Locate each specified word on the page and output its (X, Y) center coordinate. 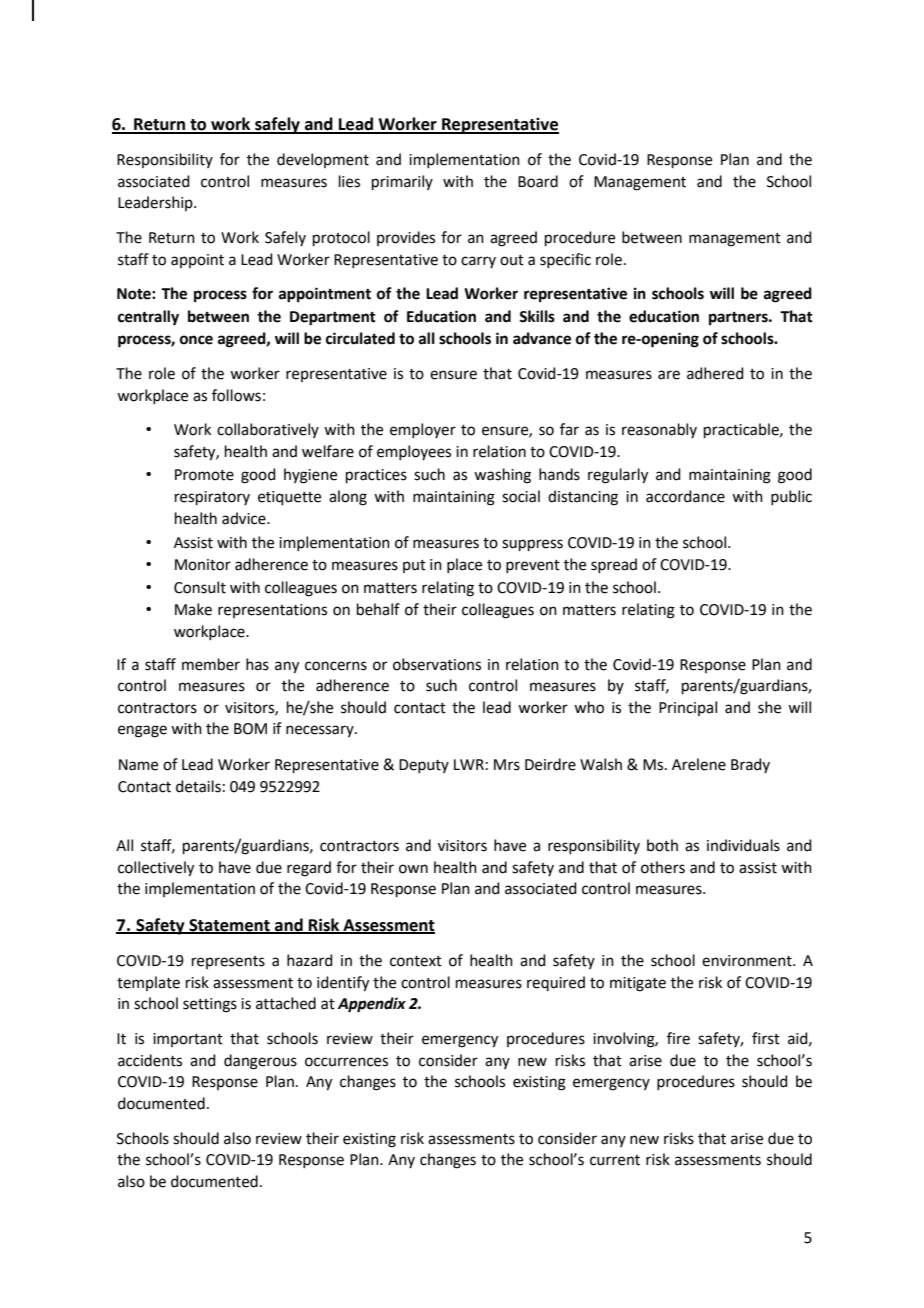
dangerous (260, 1062)
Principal (688, 708)
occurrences (346, 1062)
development (323, 160)
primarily (402, 182)
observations (437, 664)
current (615, 1160)
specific (565, 260)
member (211, 664)
